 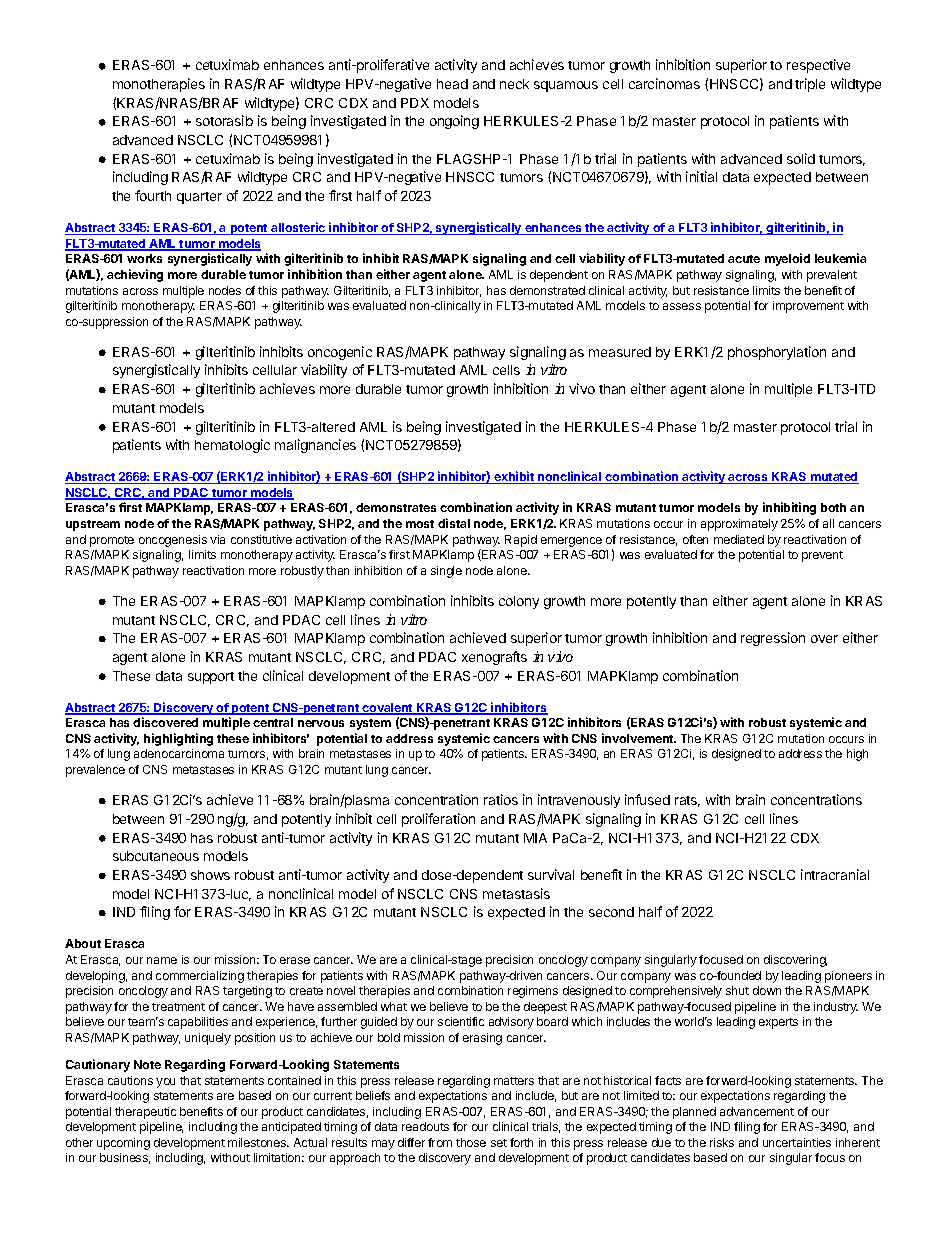 What do you see at coordinates (211, 678) in the image?
I see `support` at bounding box center [211, 678].
